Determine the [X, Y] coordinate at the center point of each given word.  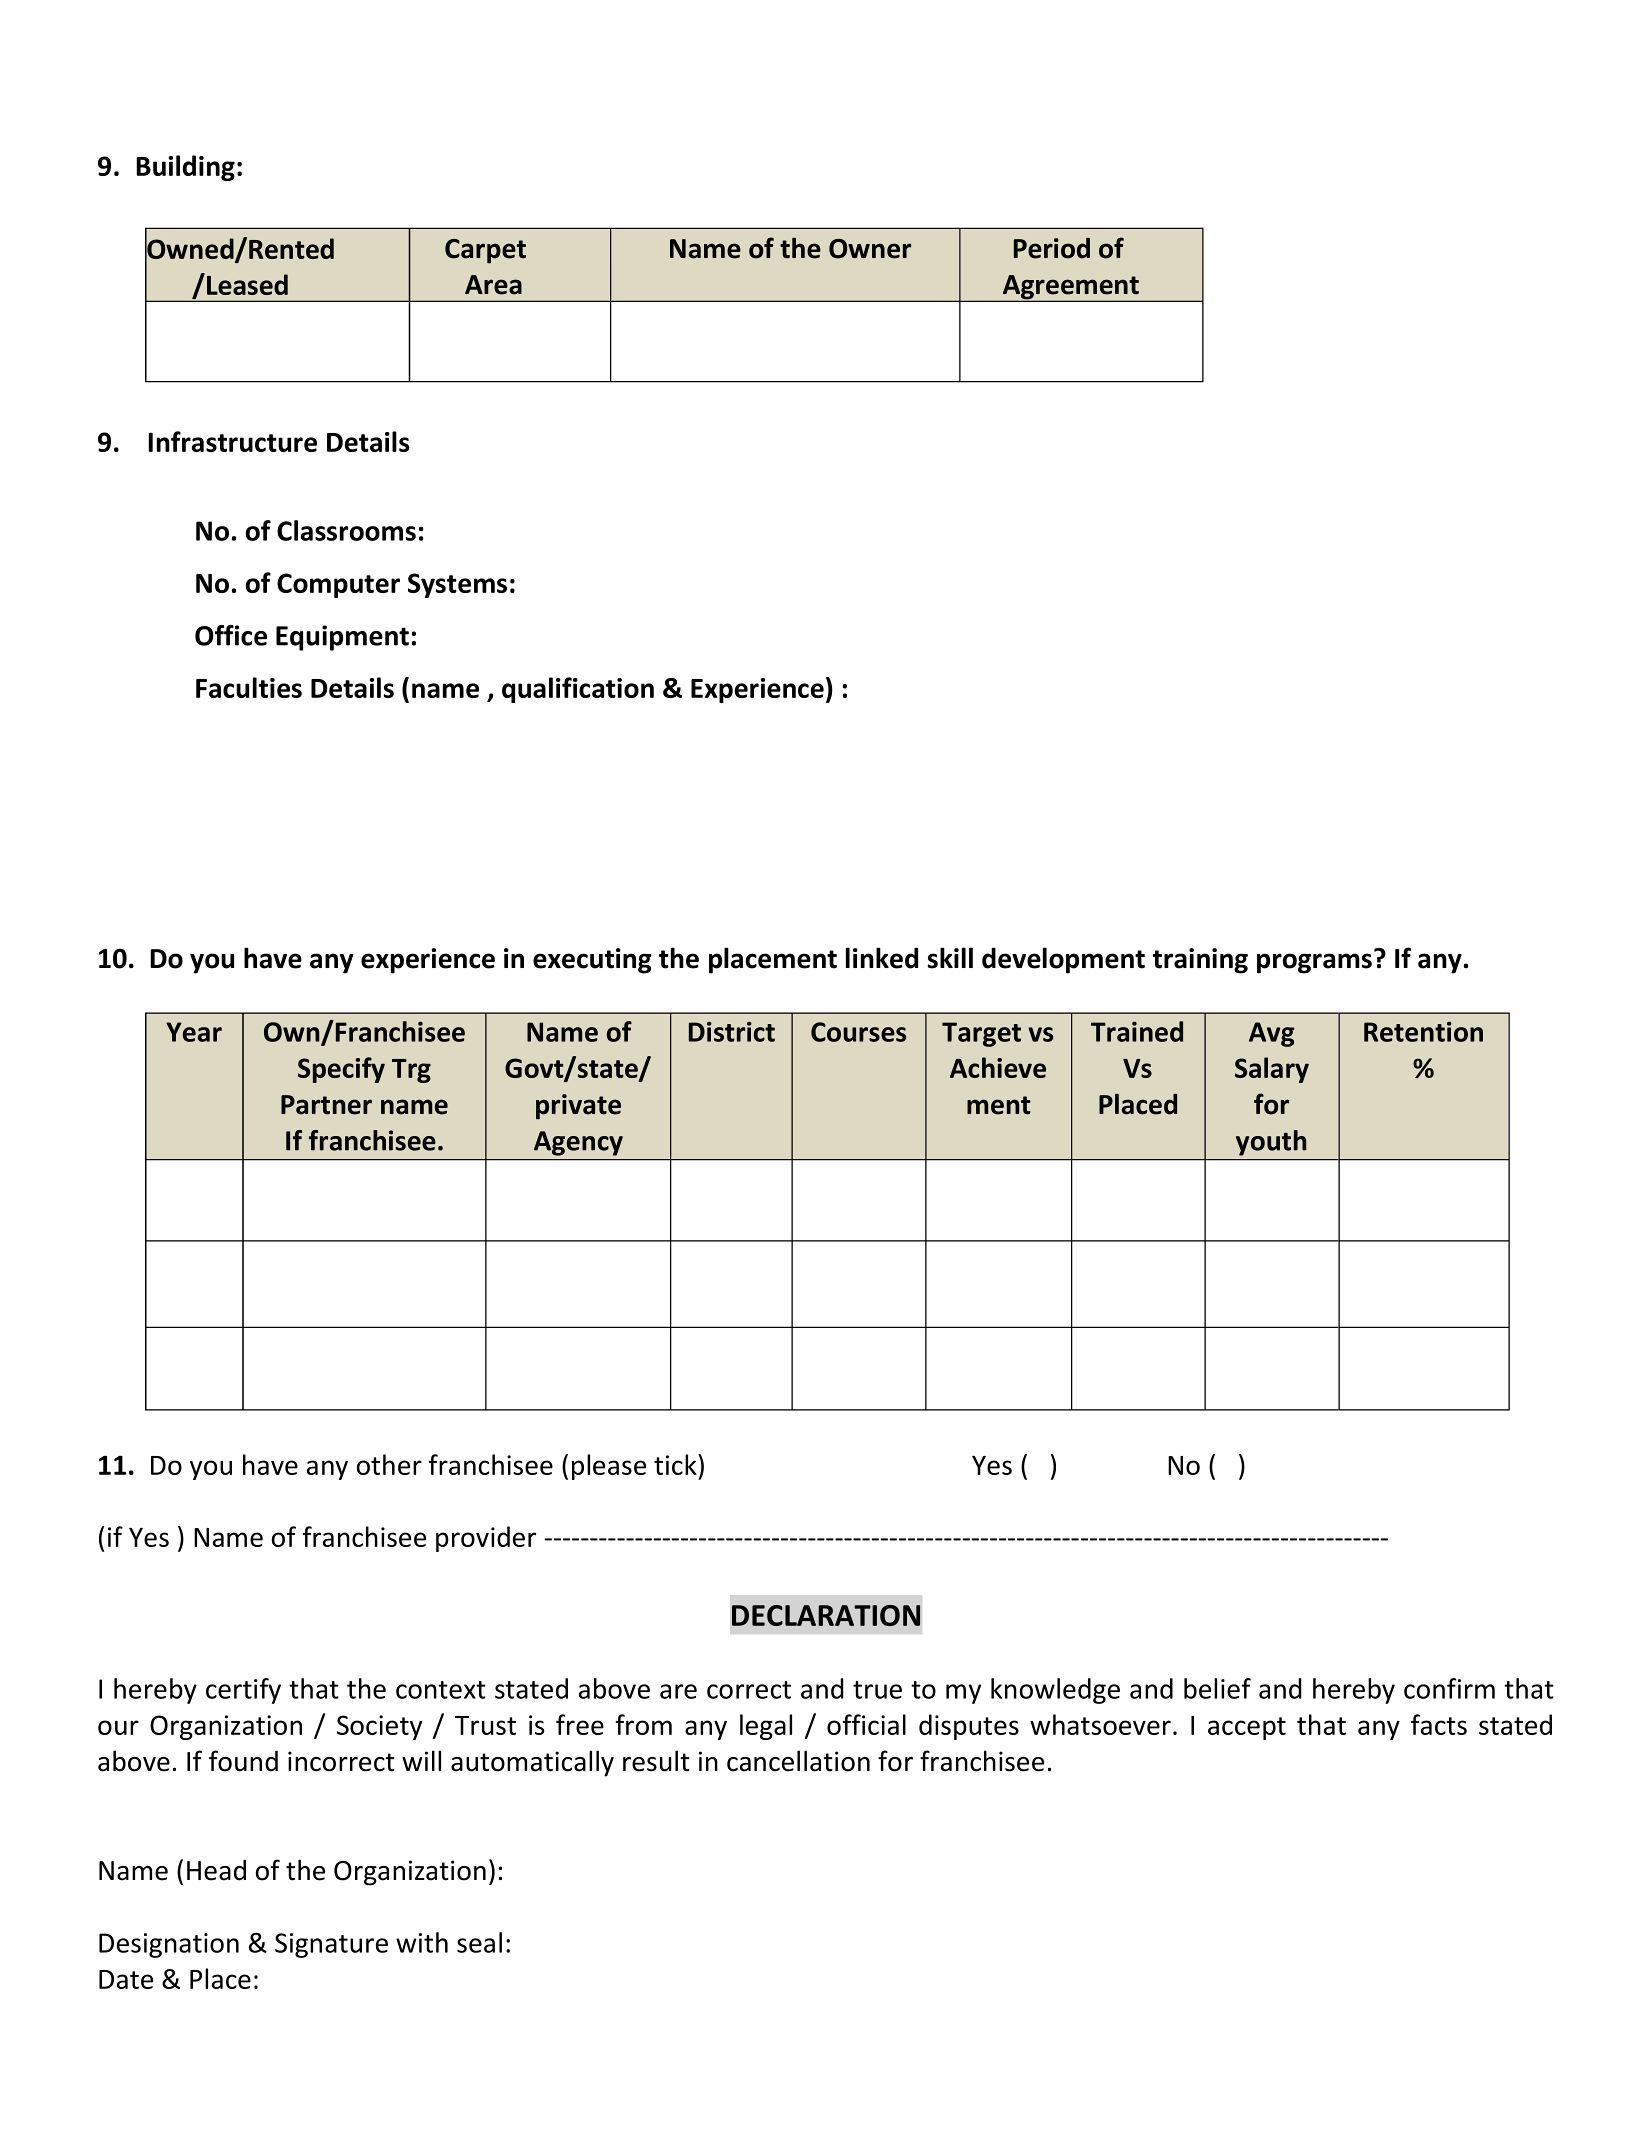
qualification [578, 690]
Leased [247, 284]
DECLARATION [826, 1615]
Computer [338, 585]
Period [1052, 248]
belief [1217, 1688]
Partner [326, 1105]
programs [1314, 963]
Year [194, 1032]
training [1200, 961]
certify [243, 1691]
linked [882, 958]
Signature [331, 1945]
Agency [578, 1143]
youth [1271, 1143]
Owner [870, 249]
